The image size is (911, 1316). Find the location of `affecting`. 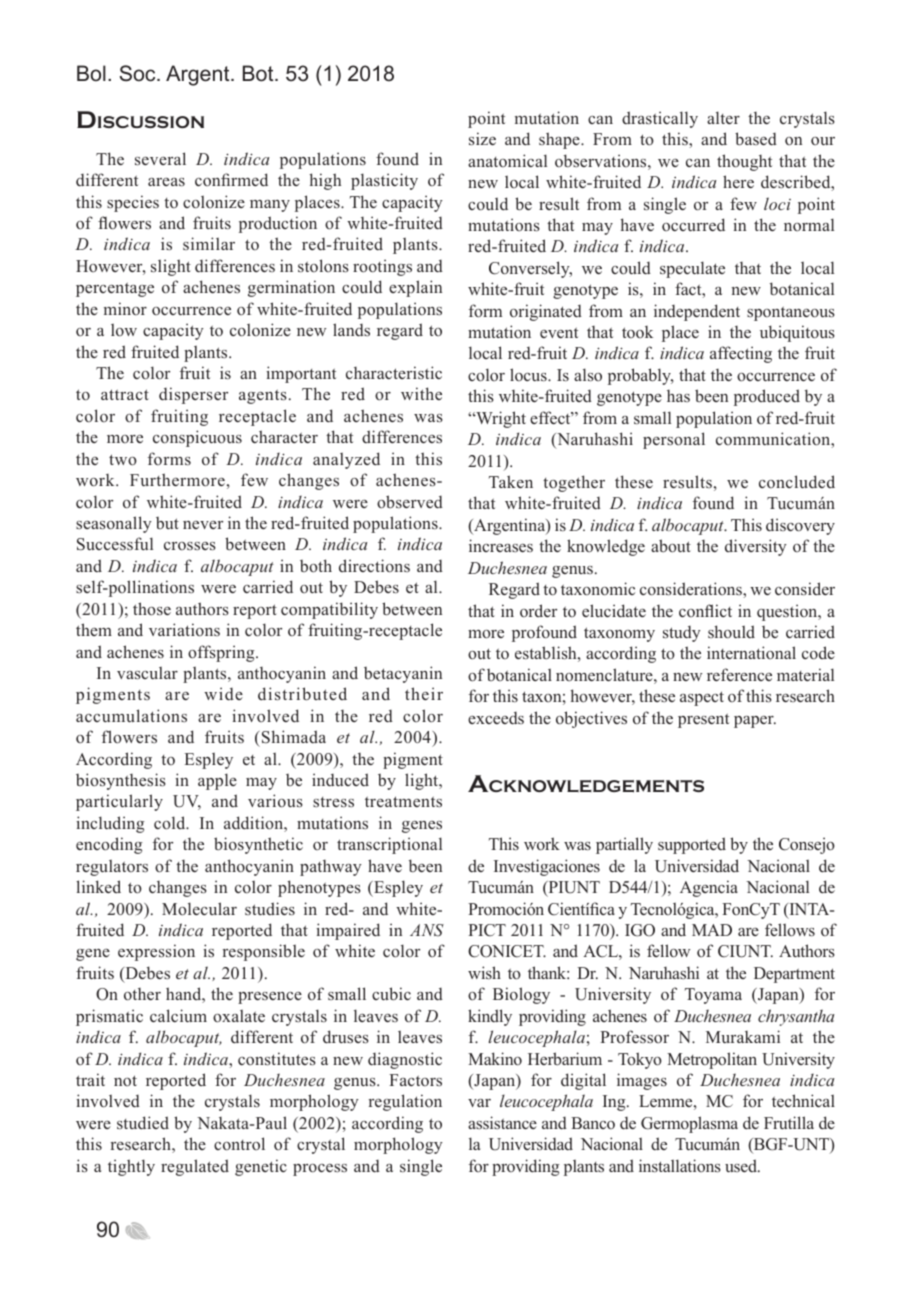

affecting is located at coordinates (741, 354).
